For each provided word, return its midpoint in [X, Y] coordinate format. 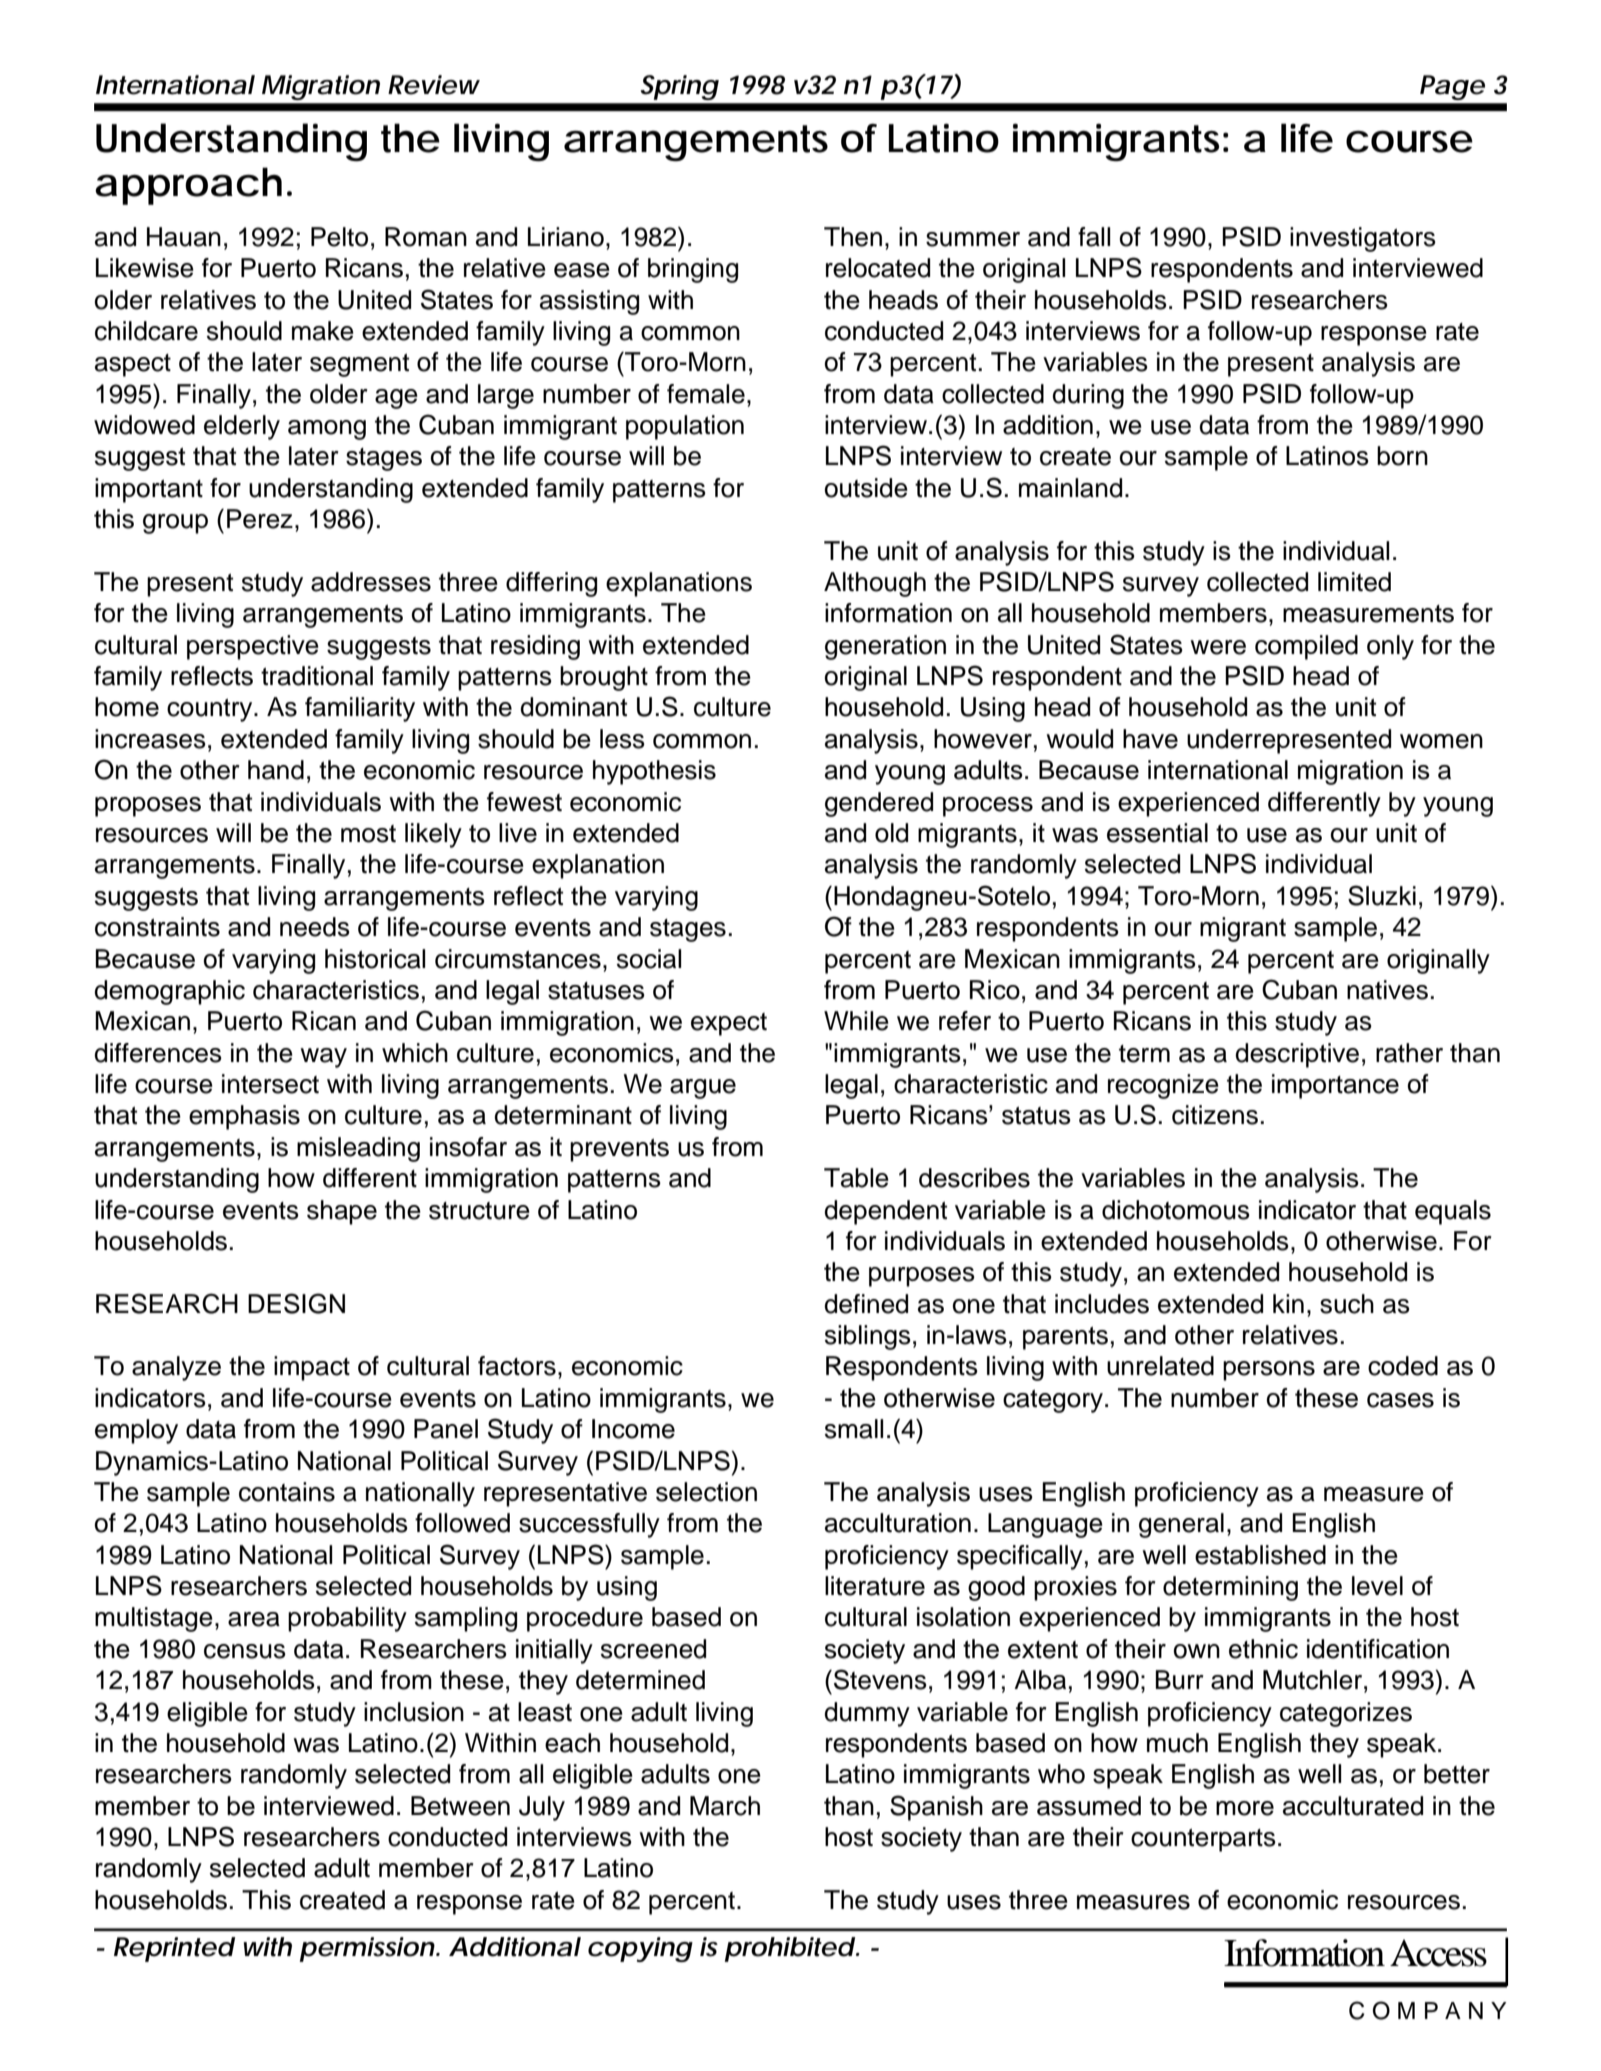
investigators [1363, 239]
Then [853, 237]
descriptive [1297, 1055]
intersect [270, 1084]
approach [188, 186]
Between [460, 1806]
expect [729, 1024]
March [725, 1806]
